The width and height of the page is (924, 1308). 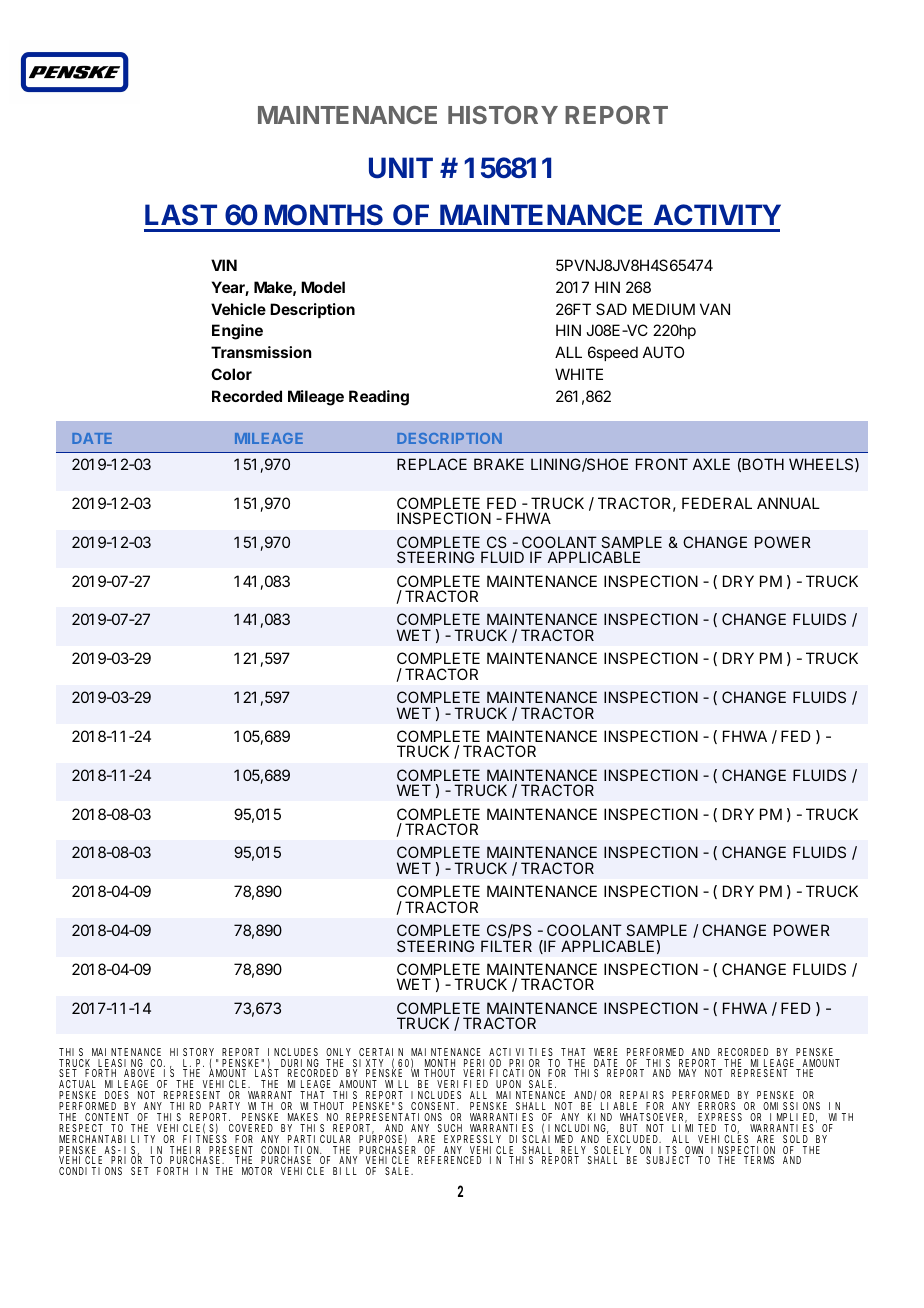 What do you see at coordinates (694, 1128) in the page?
I see `LIMITED` at bounding box center [694, 1128].
